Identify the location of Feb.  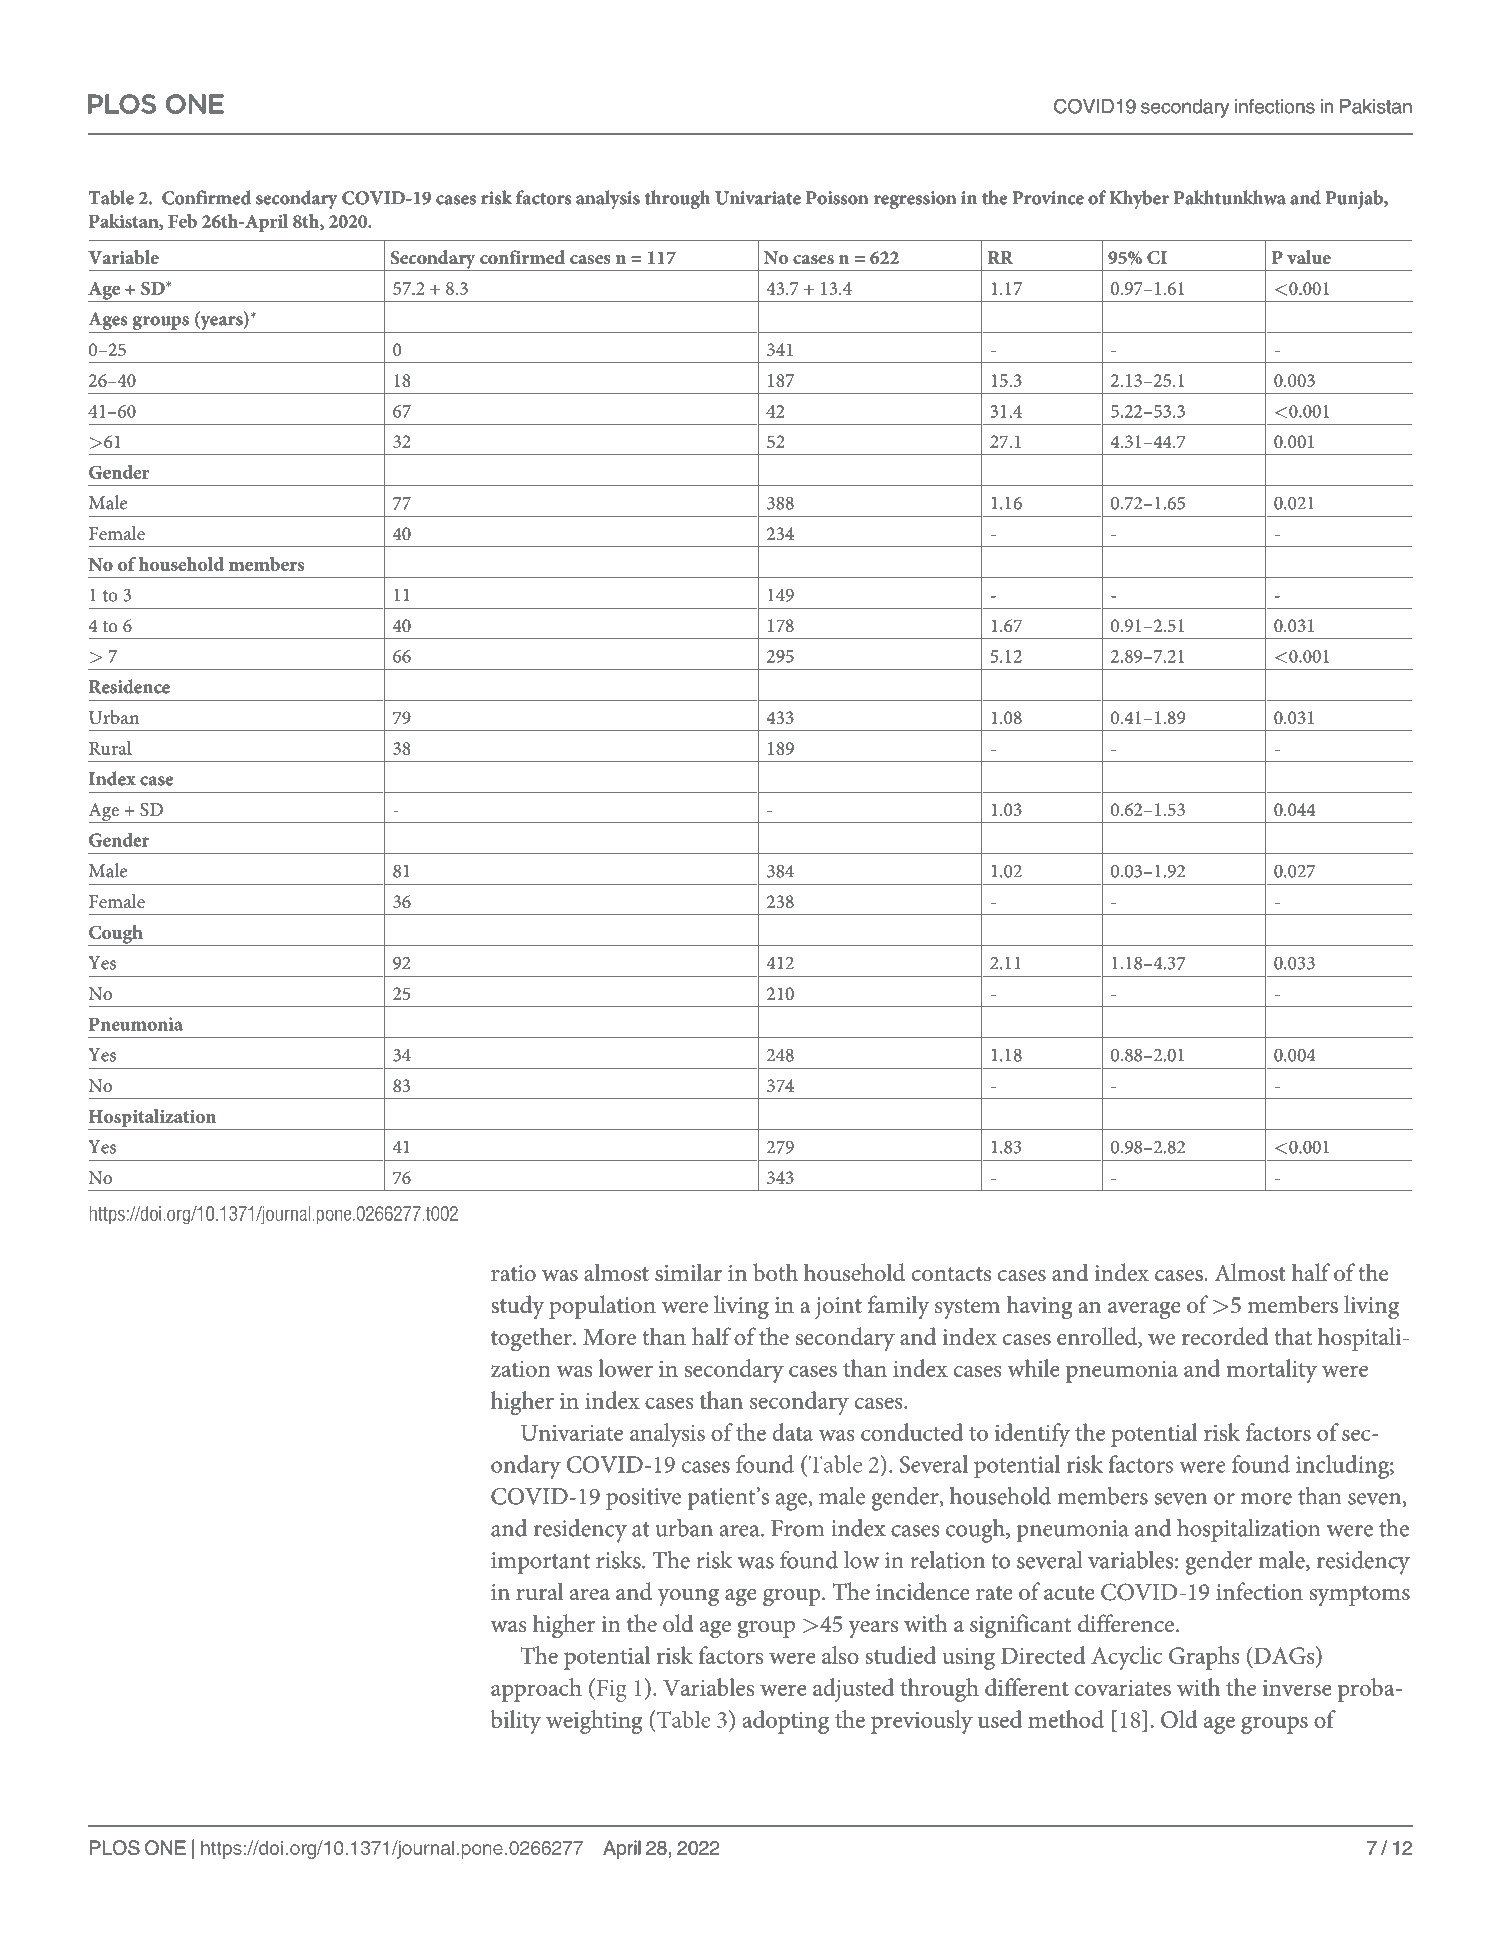
(182, 221).
